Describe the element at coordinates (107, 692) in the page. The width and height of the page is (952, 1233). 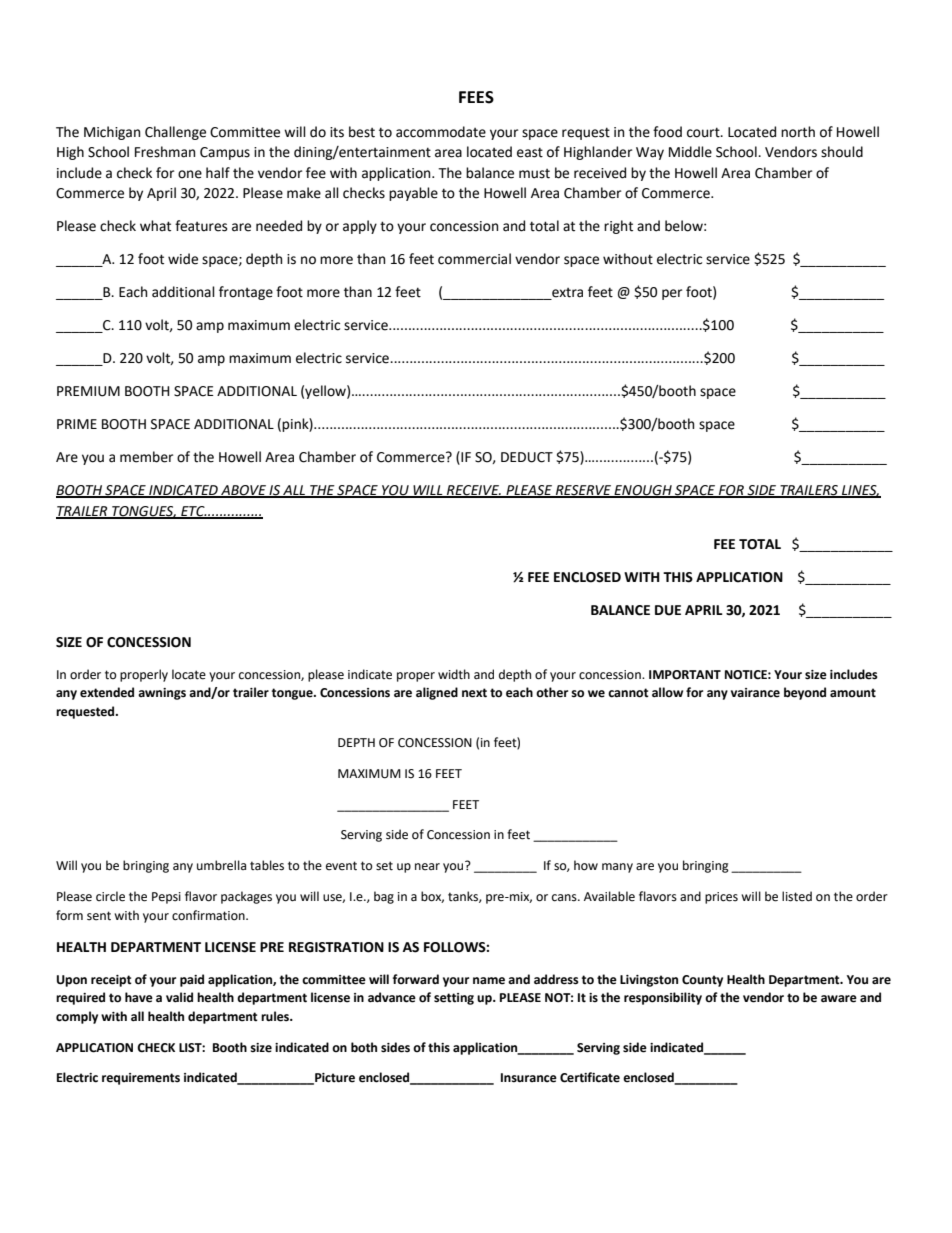
I see `extended` at that location.
